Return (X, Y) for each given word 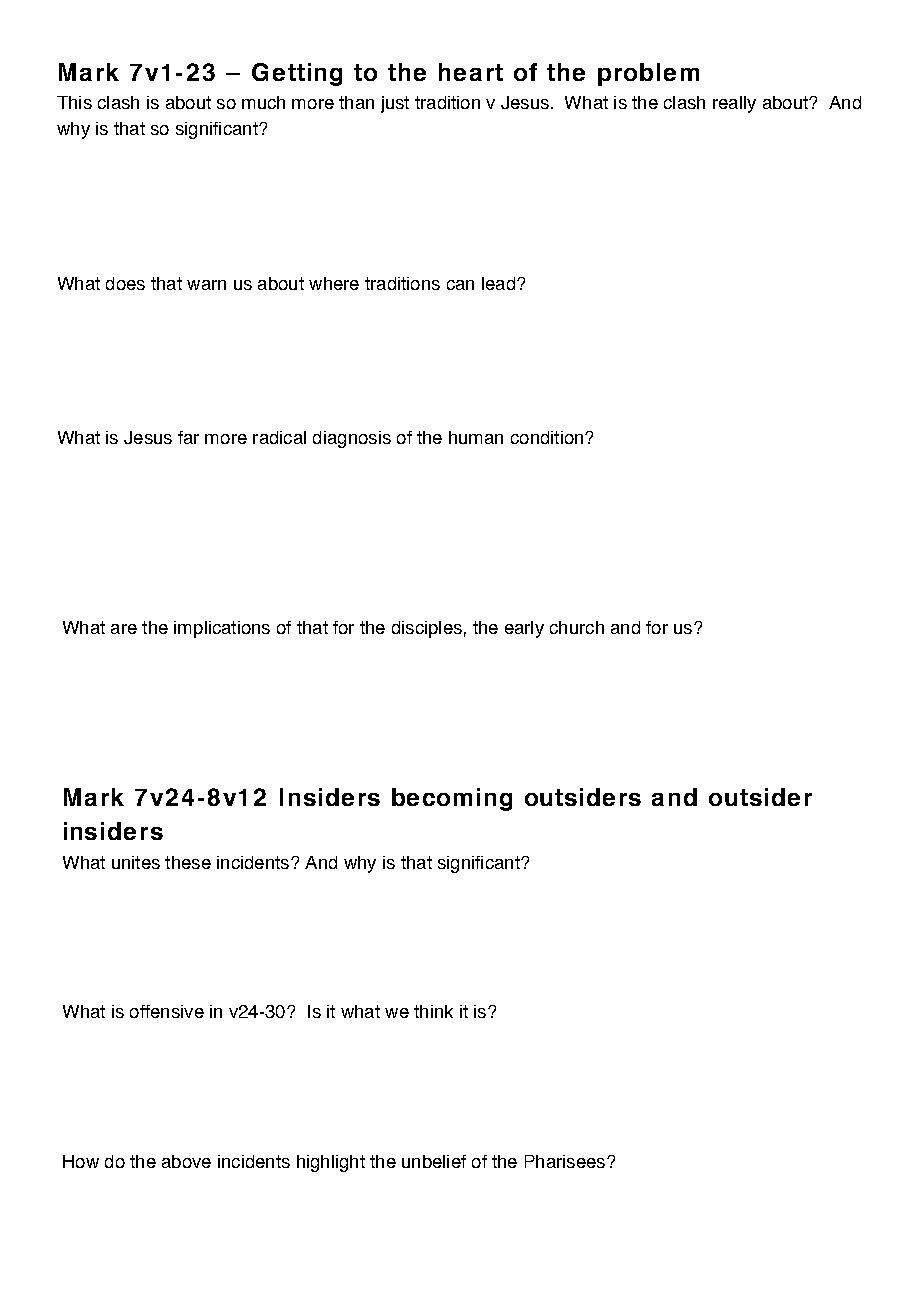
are (124, 629)
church (577, 627)
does (125, 283)
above (186, 1161)
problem (648, 74)
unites (136, 862)
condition (548, 437)
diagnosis (352, 439)
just (395, 104)
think (433, 1011)
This (74, 102)
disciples (427, 629)
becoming (452, 799)
